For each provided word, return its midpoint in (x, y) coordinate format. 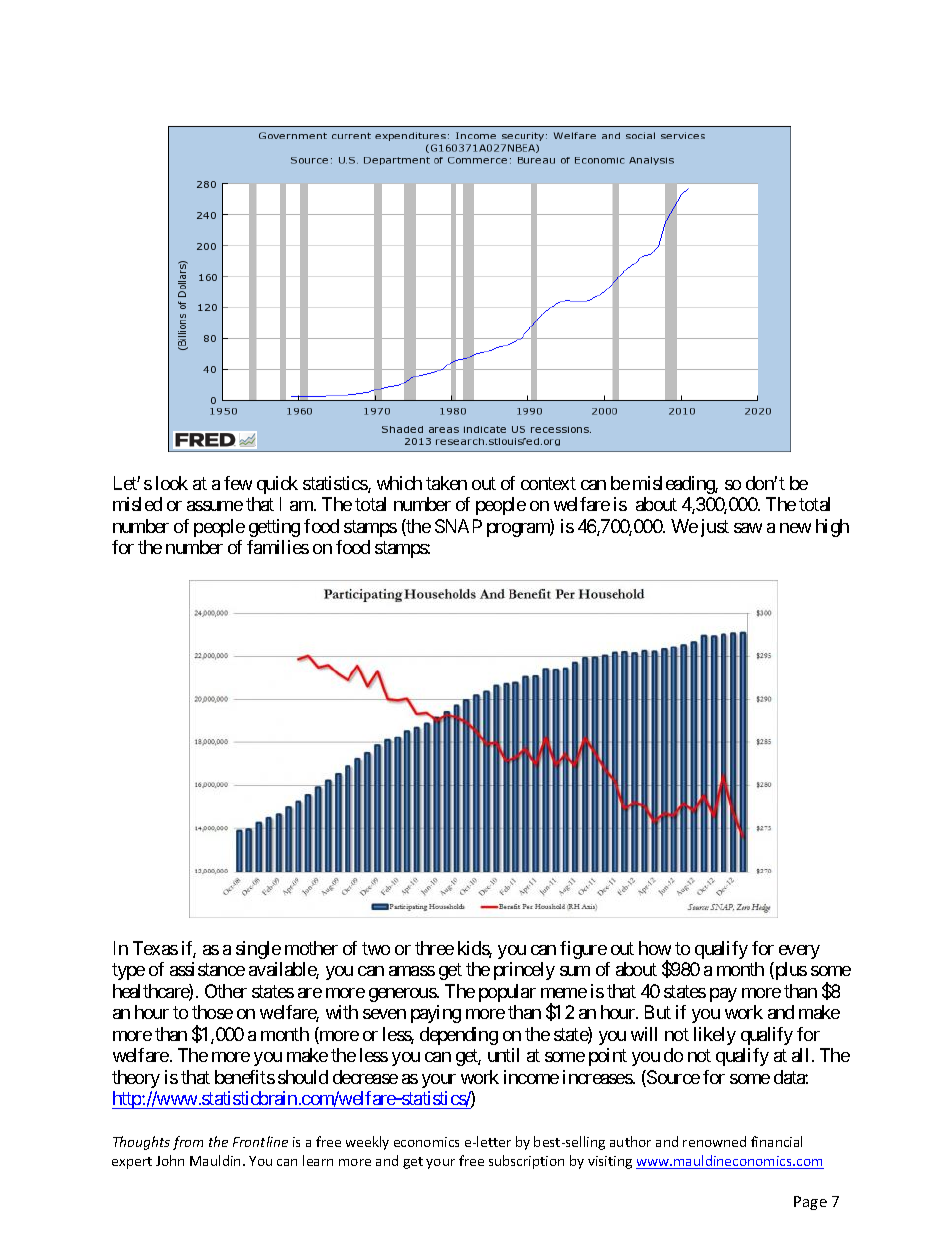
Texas (155, 948)
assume (215, 506)
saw (748, 528)
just (715, 528)
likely (715, 1036)
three (434, 948)
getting (274, 528)
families (278, 547)
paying (436, 1014)
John (170, 1160)
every (799, 952)
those (212, 1012)
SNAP (458, 526)
